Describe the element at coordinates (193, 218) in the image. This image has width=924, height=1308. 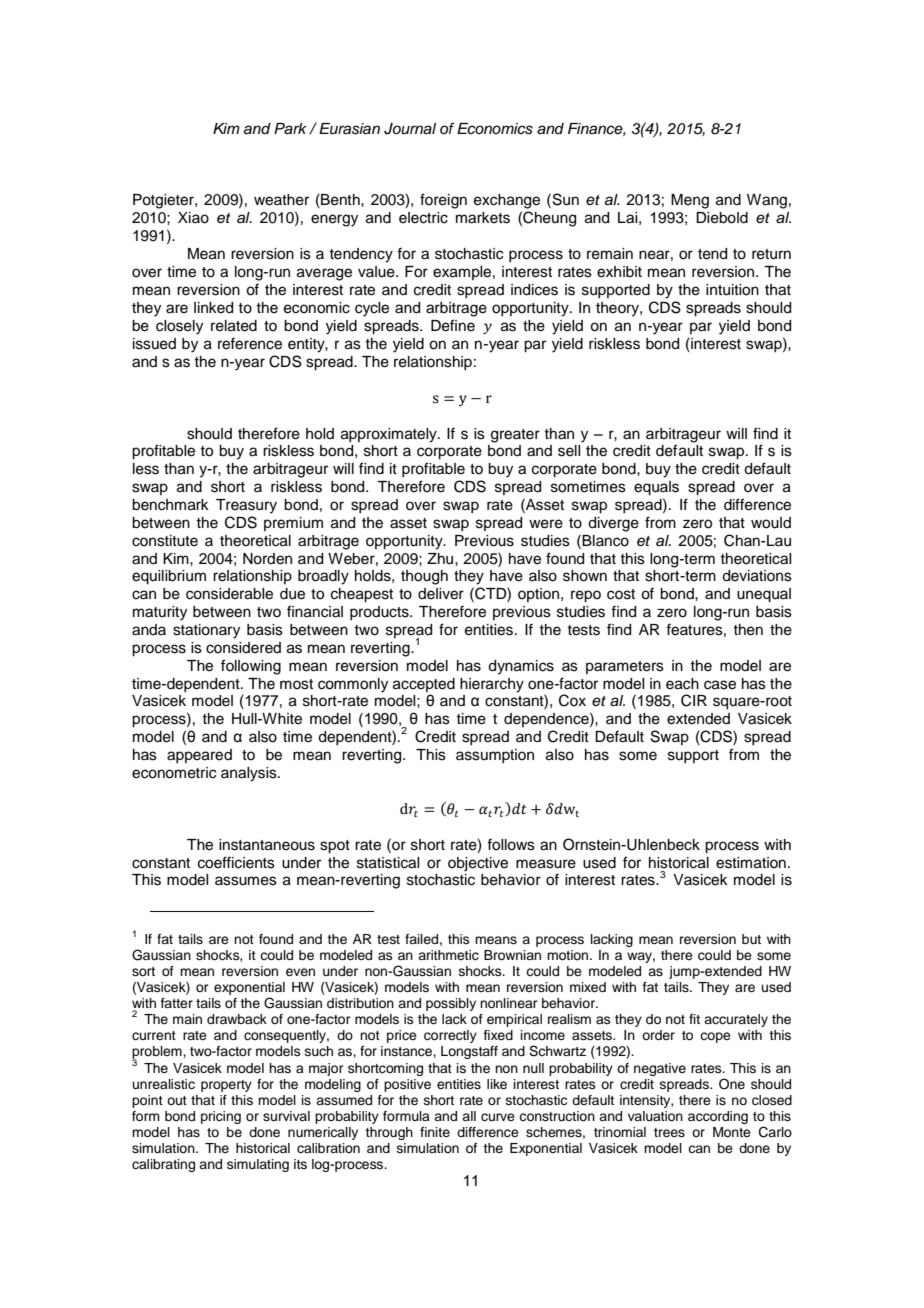
I see `Xiao` at that location.
